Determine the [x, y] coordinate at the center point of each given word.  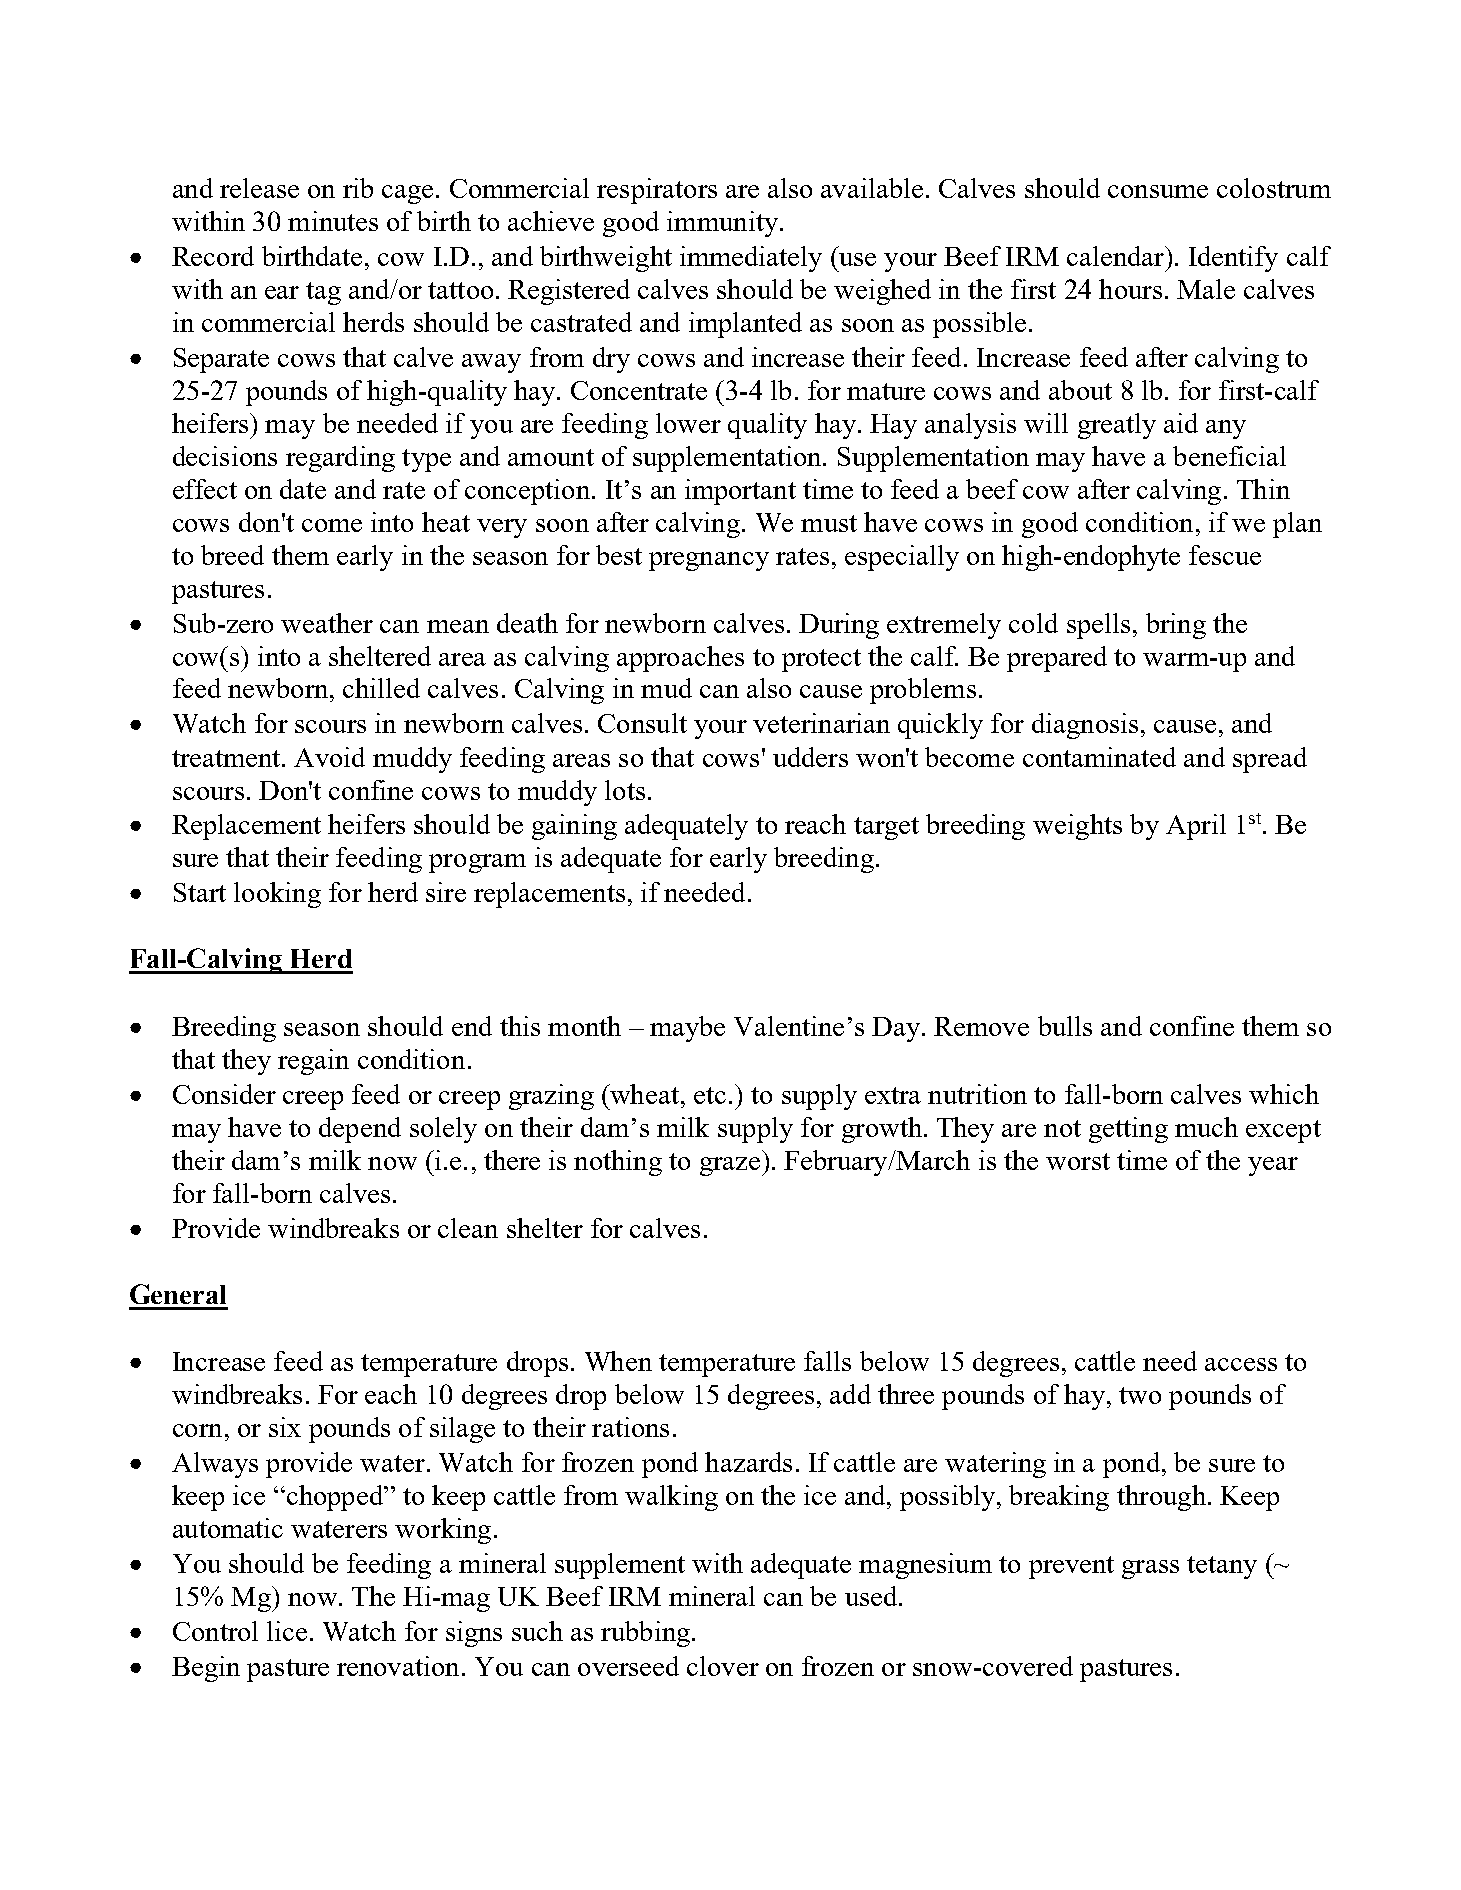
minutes [333, 221]
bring [1176, 626]
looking [277, 895]
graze [730, 1166]
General [178, 1294]
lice [287, 1631]
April [1196, 827]
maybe [687, 1029]
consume [1158, 191]
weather [327, 623]
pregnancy [709, 561]
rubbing [645, 1634]
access [1241, 1364]
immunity [724, 224]
